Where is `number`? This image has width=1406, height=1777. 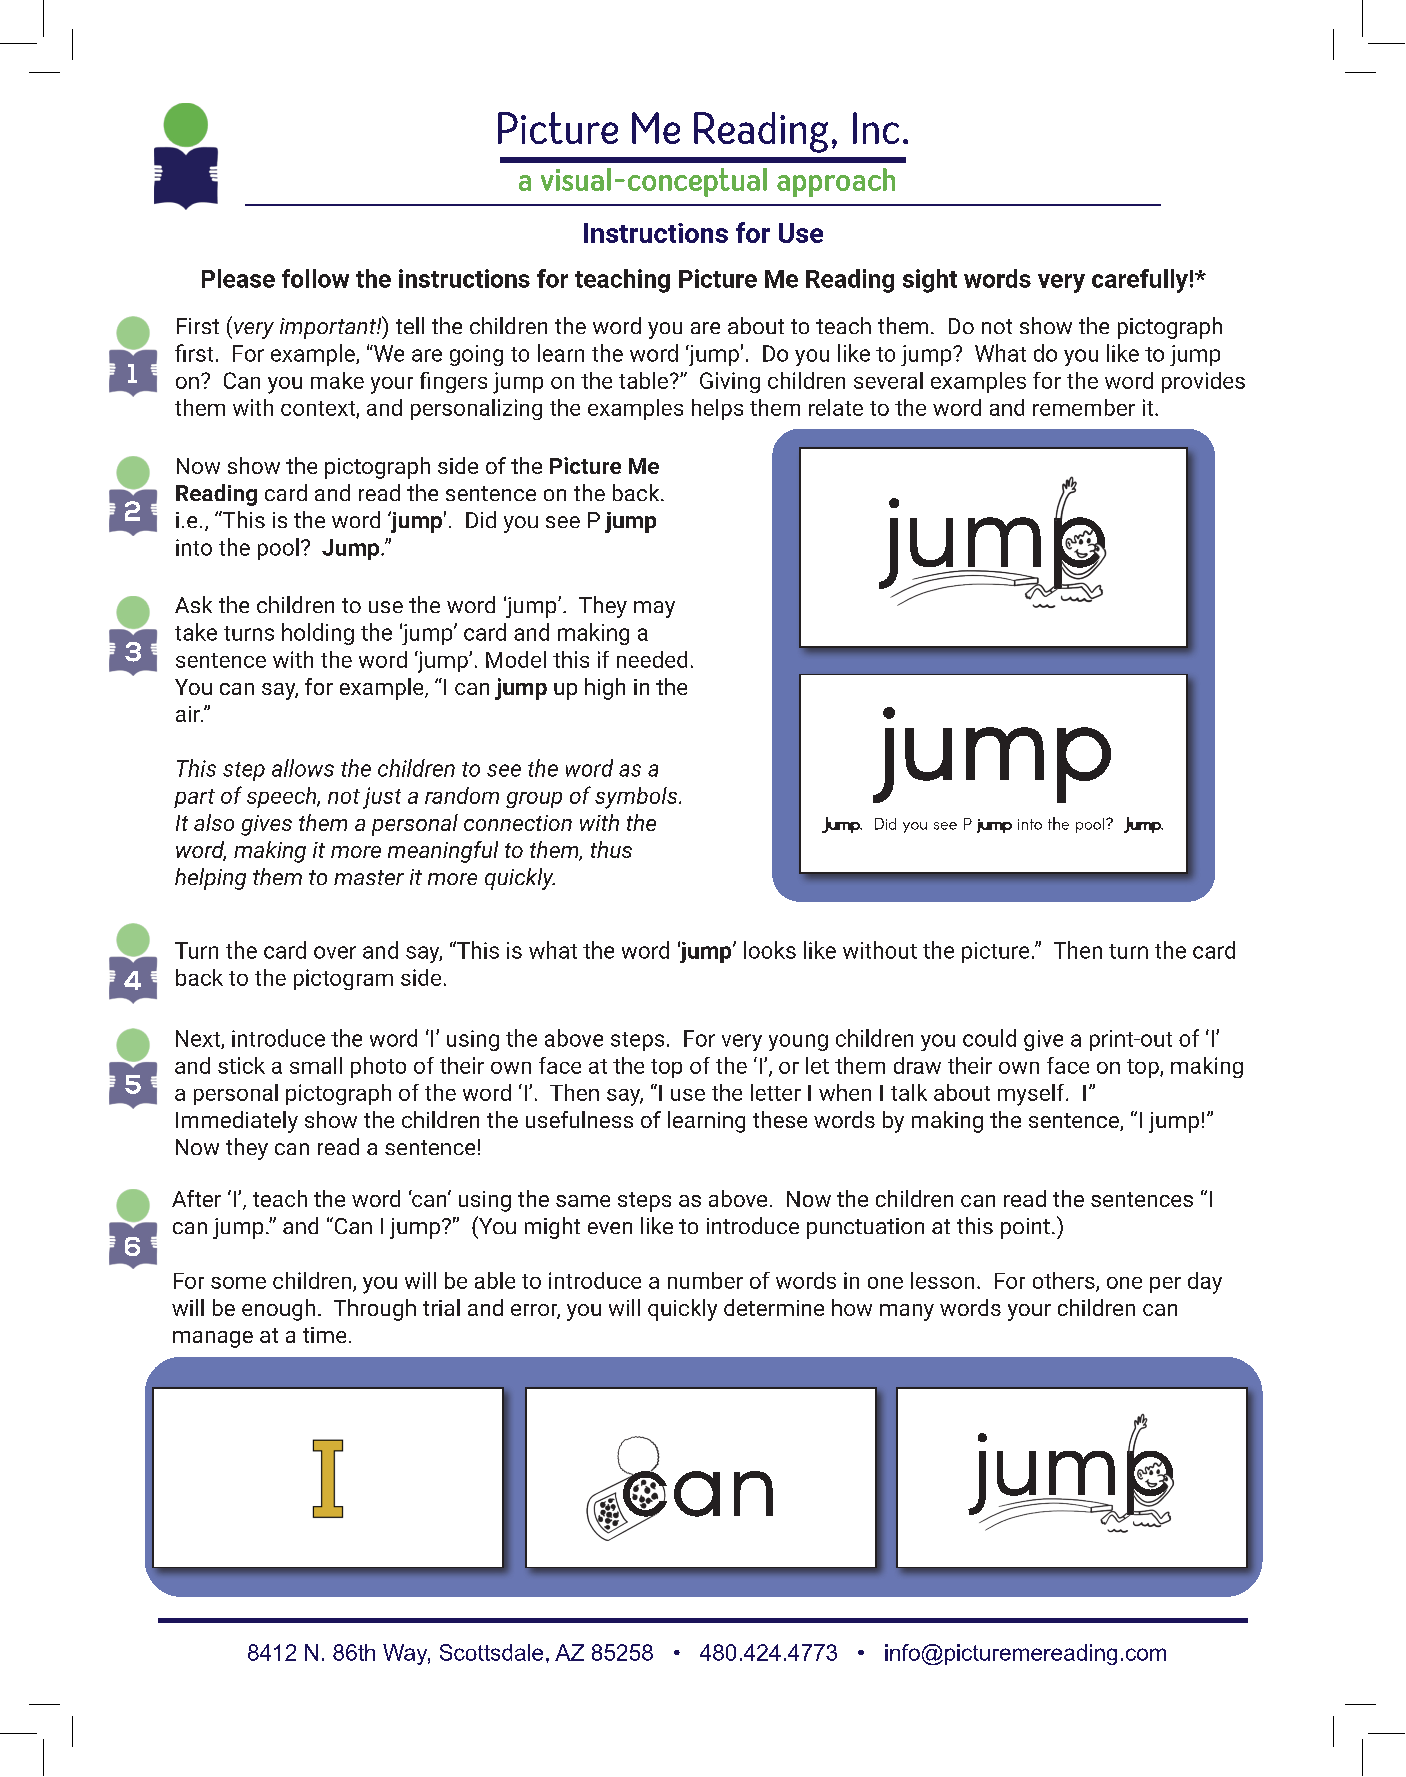 number is located at coordinates (705, 1280).
